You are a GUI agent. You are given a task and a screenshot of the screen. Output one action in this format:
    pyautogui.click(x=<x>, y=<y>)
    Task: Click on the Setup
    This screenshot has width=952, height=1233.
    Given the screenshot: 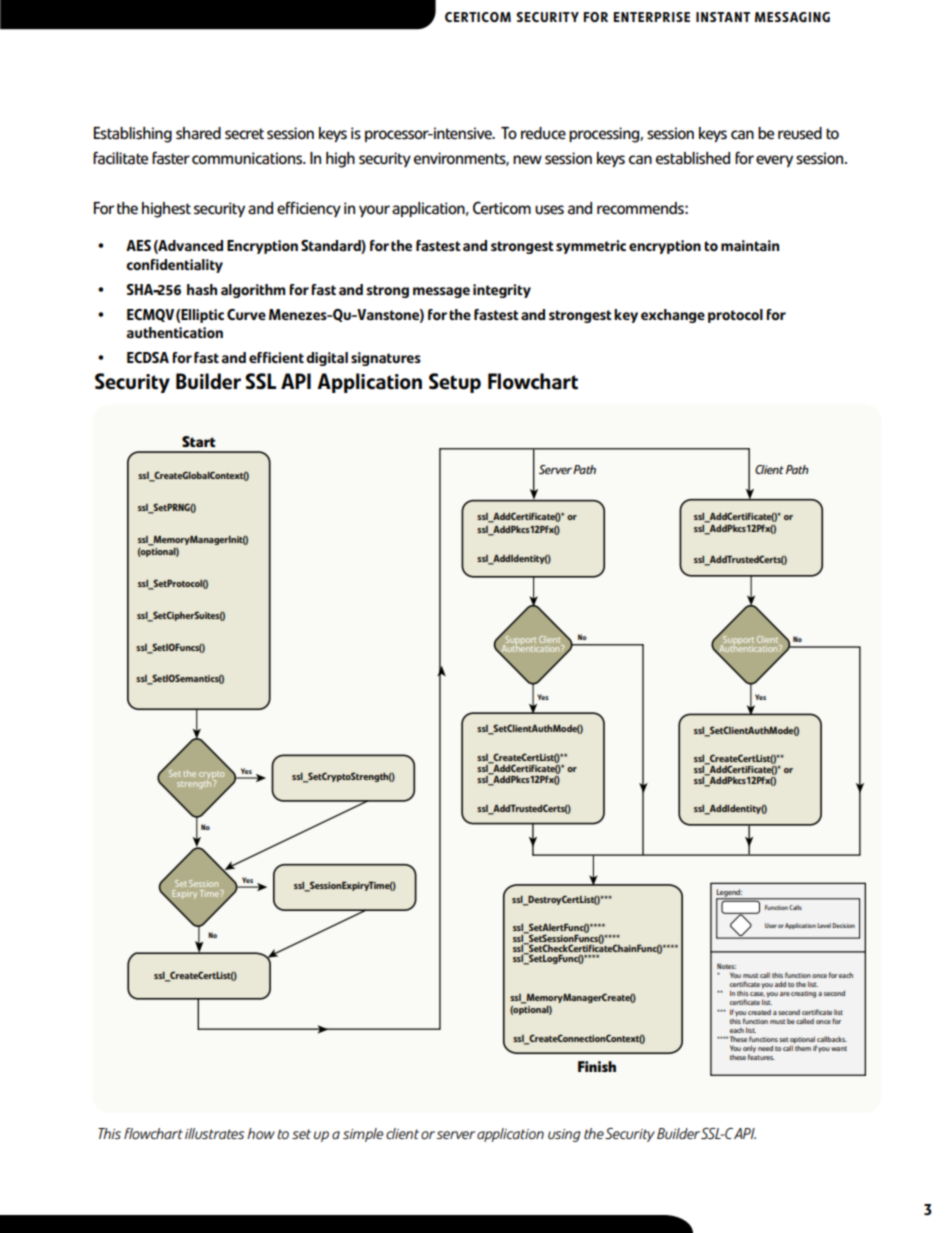 What is the action you would take?
    pyautogui.click(x=455, y=383)
